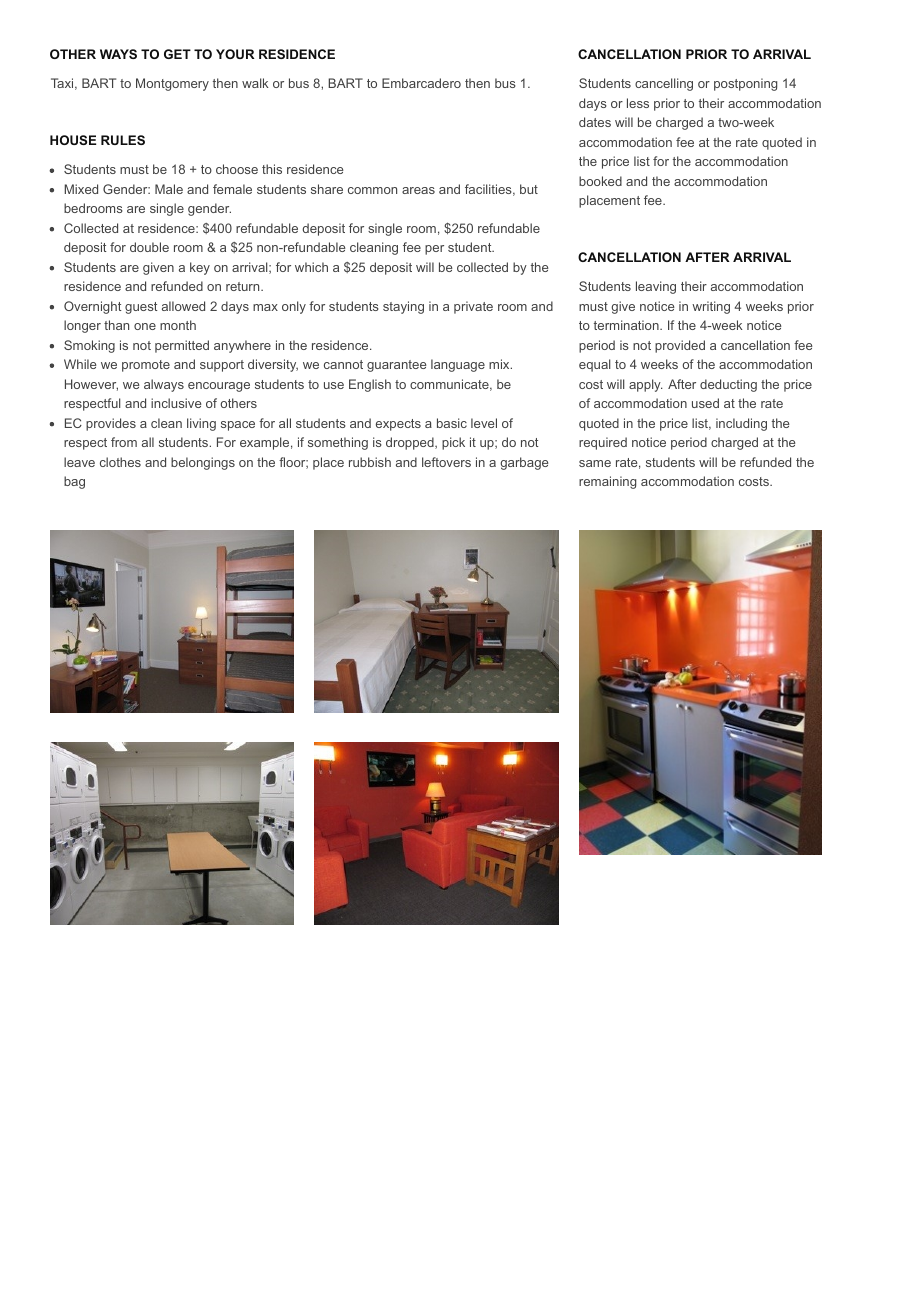  I want to click on clothes, so click(120, 462).
